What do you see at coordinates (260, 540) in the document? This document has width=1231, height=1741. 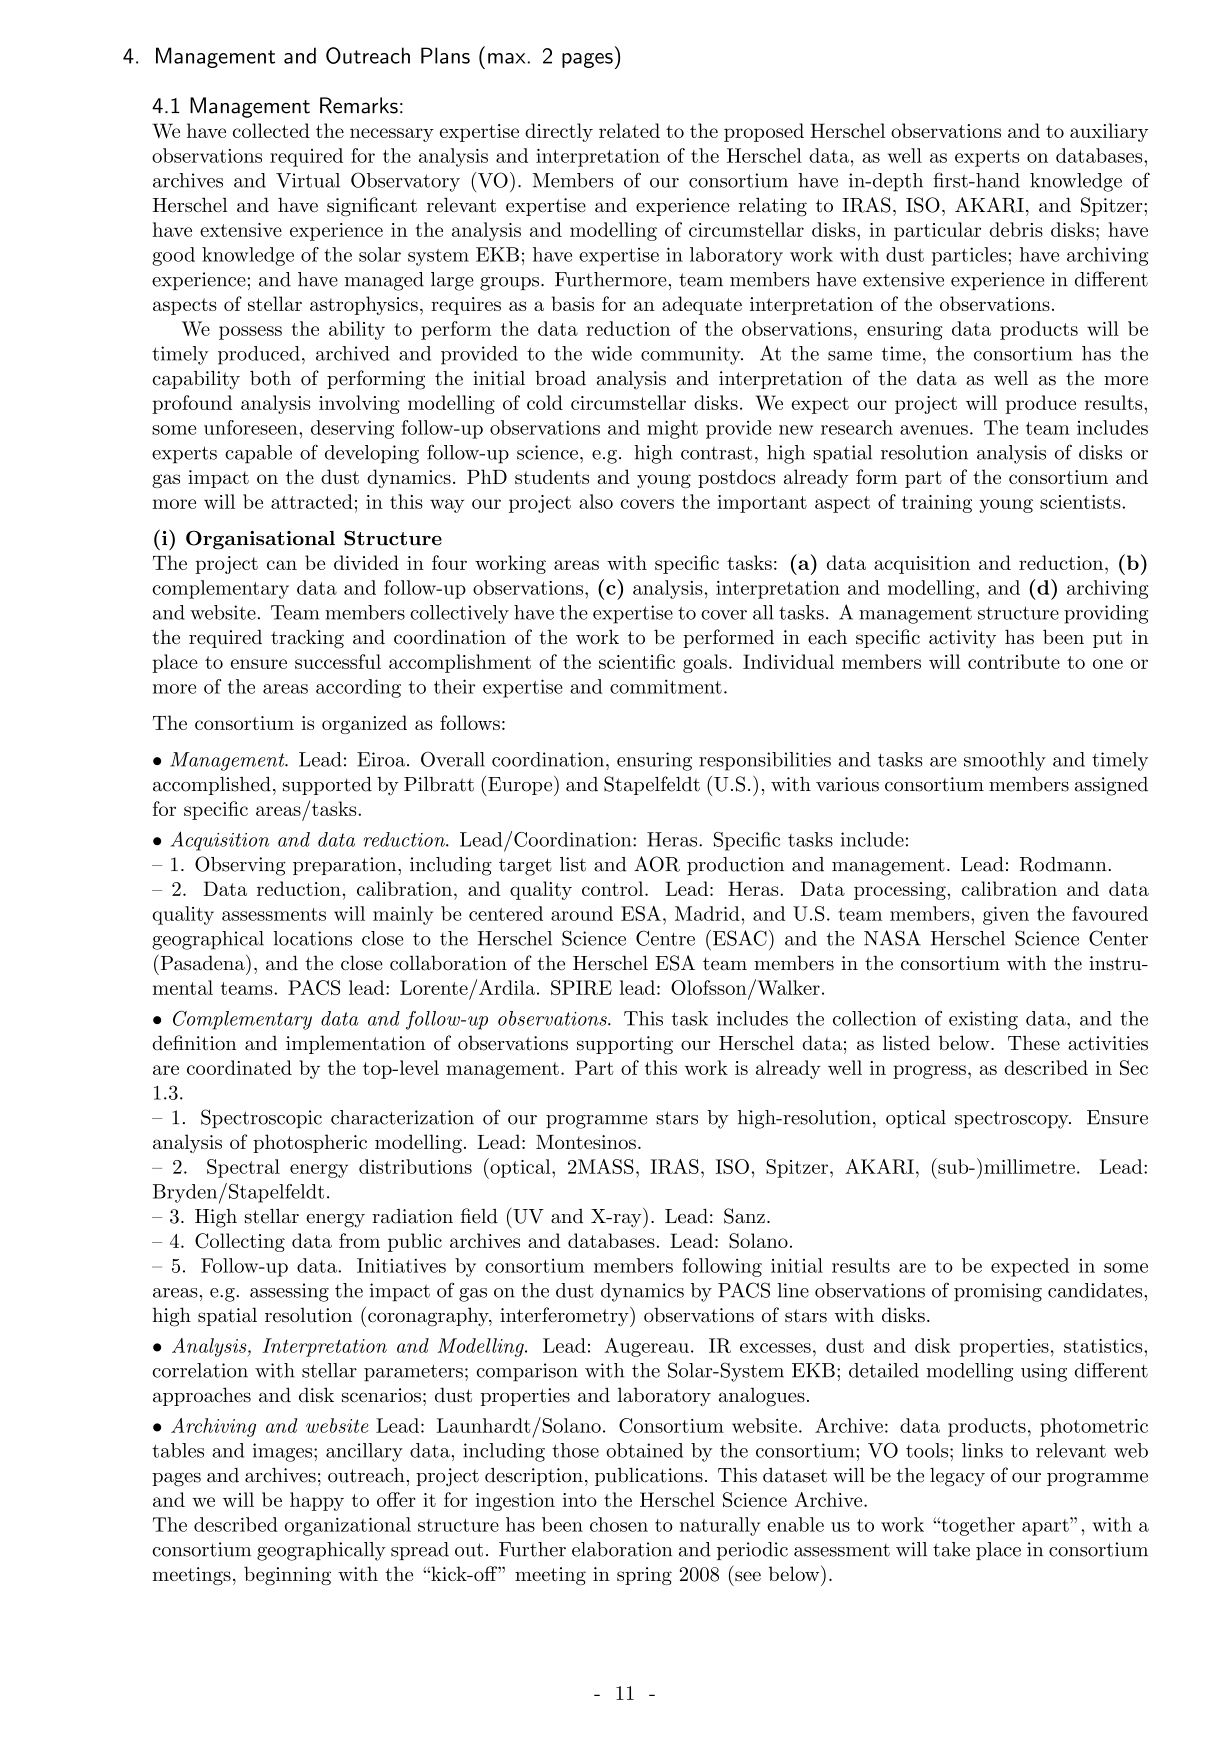 I see `Organisational` at bounding box center [260, 540].
